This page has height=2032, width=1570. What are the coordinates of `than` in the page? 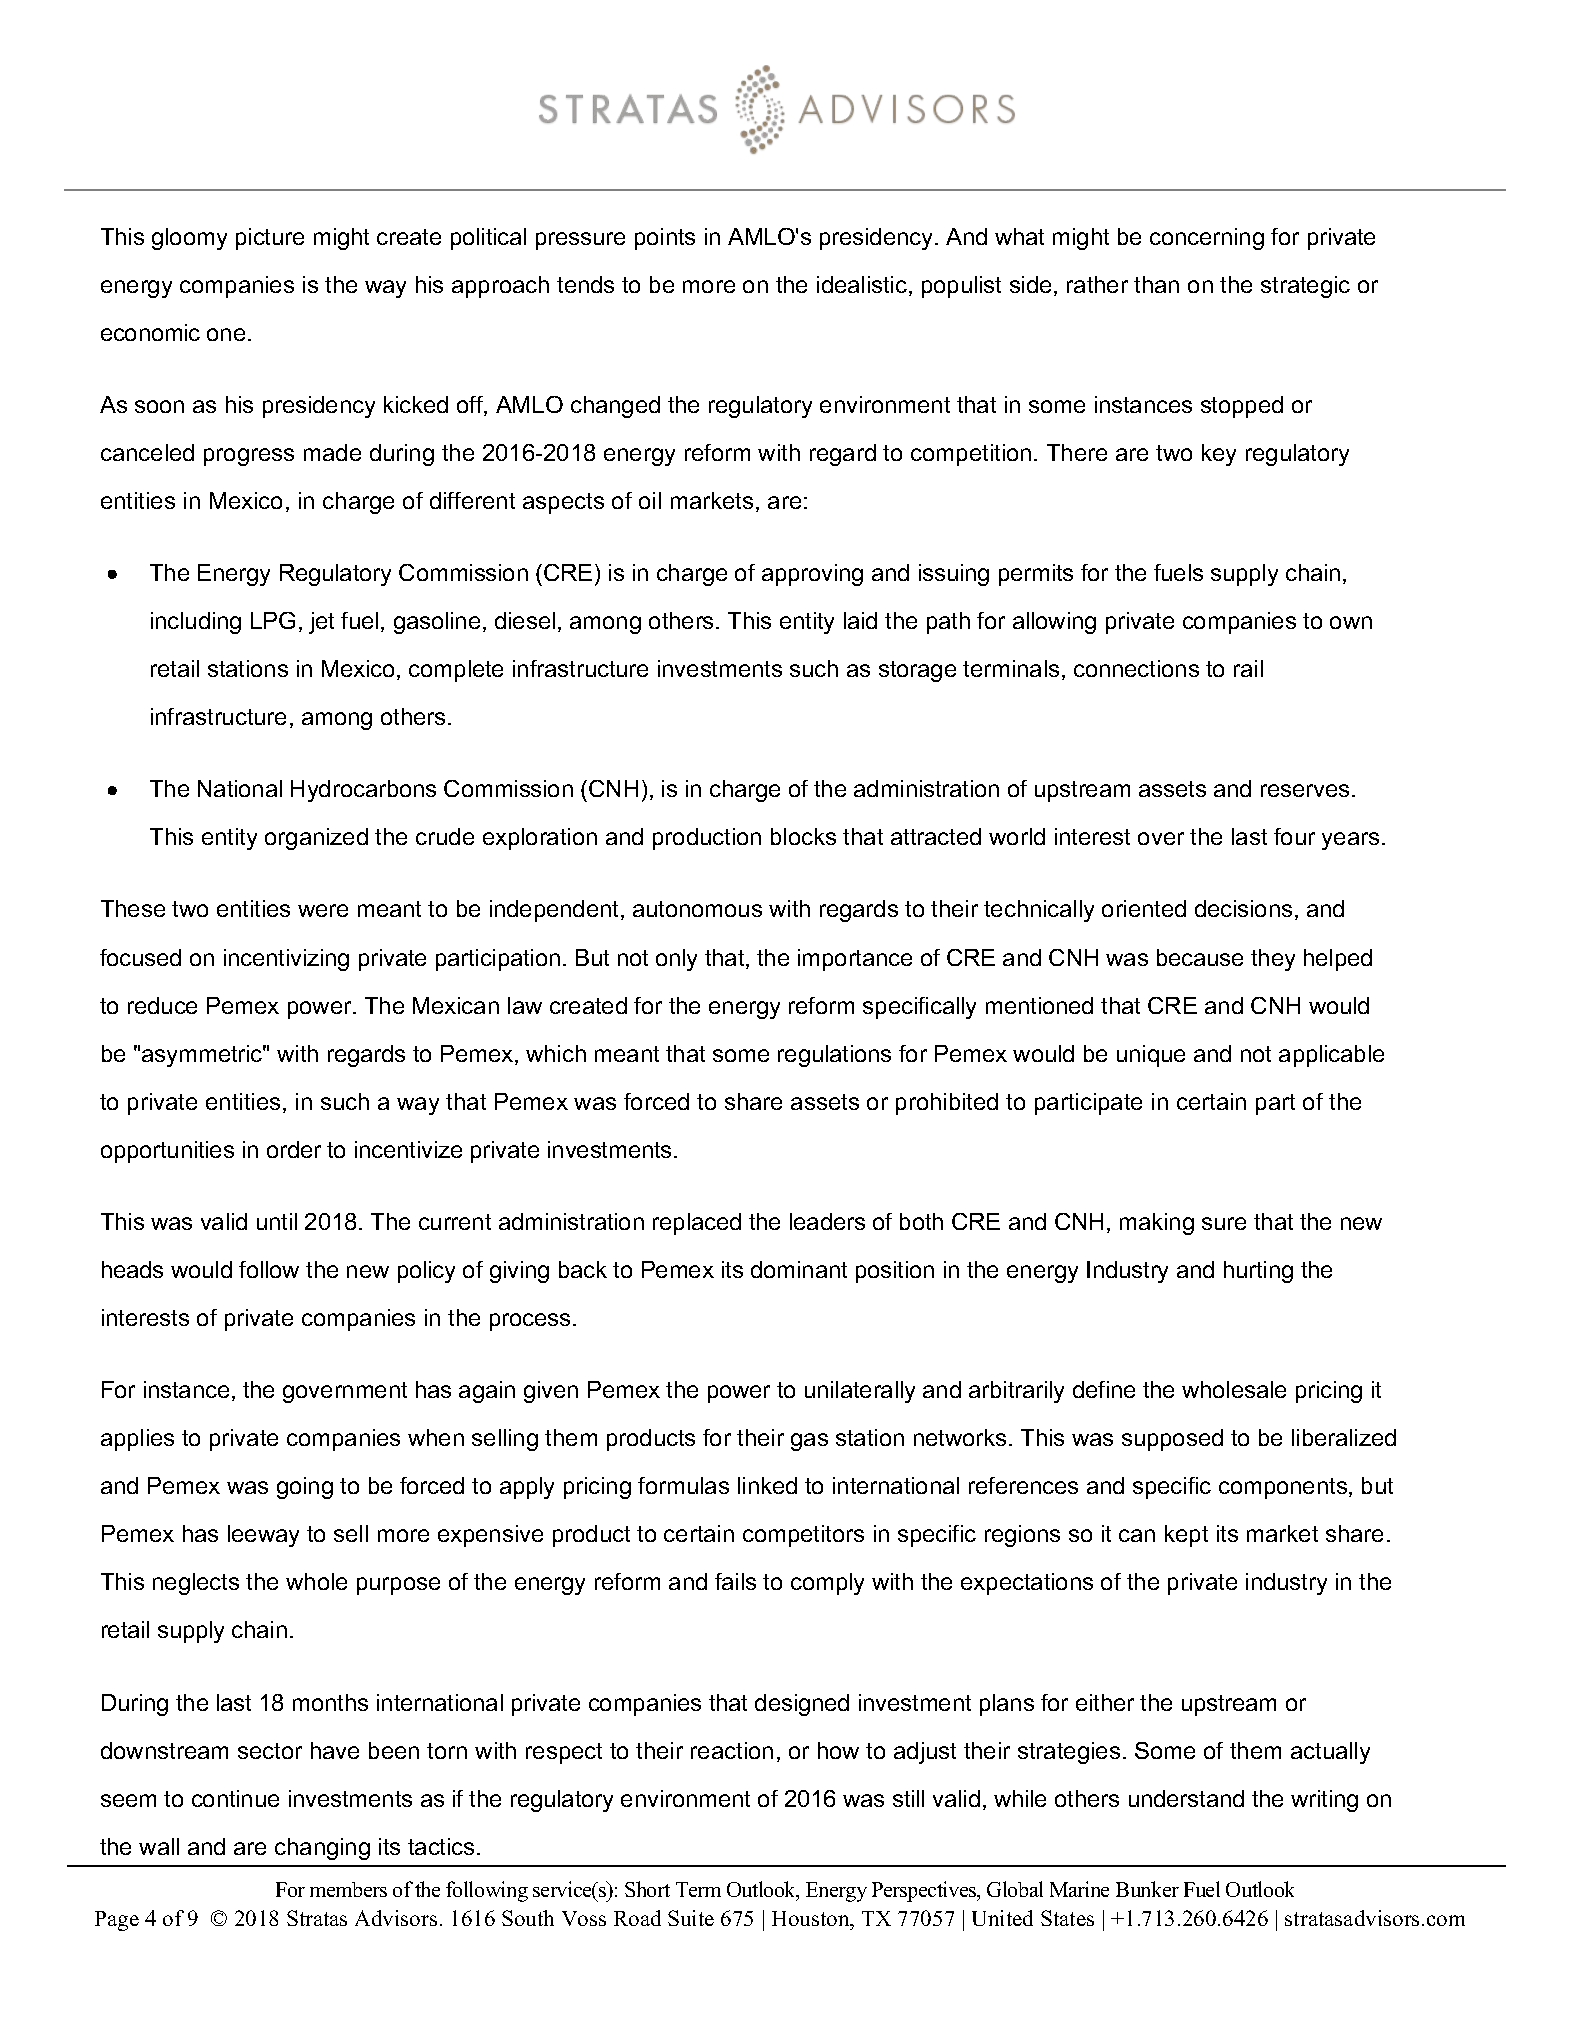 It's located at (1156, 284).
